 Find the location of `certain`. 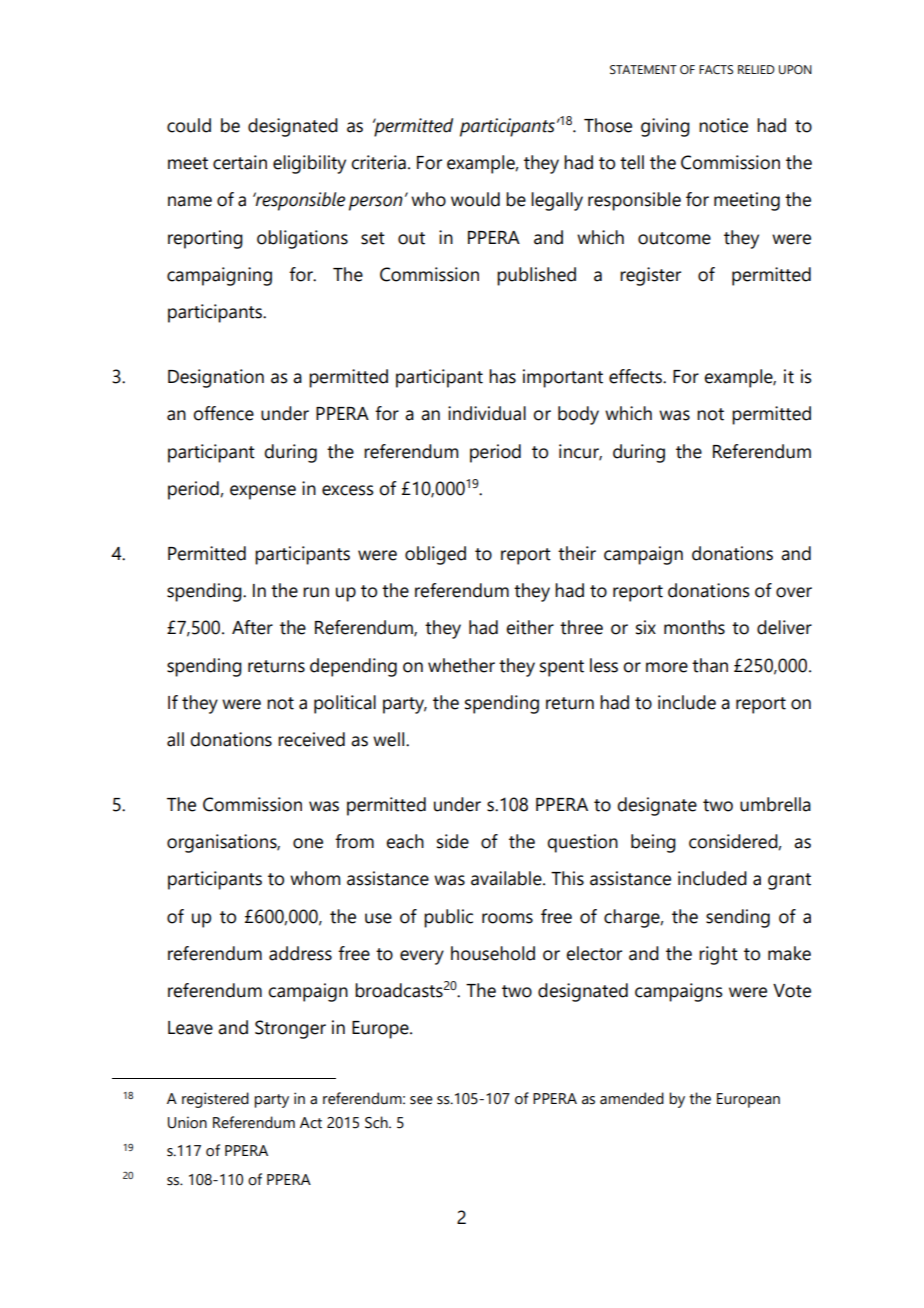

certain is located at coordinates (240, 162).
